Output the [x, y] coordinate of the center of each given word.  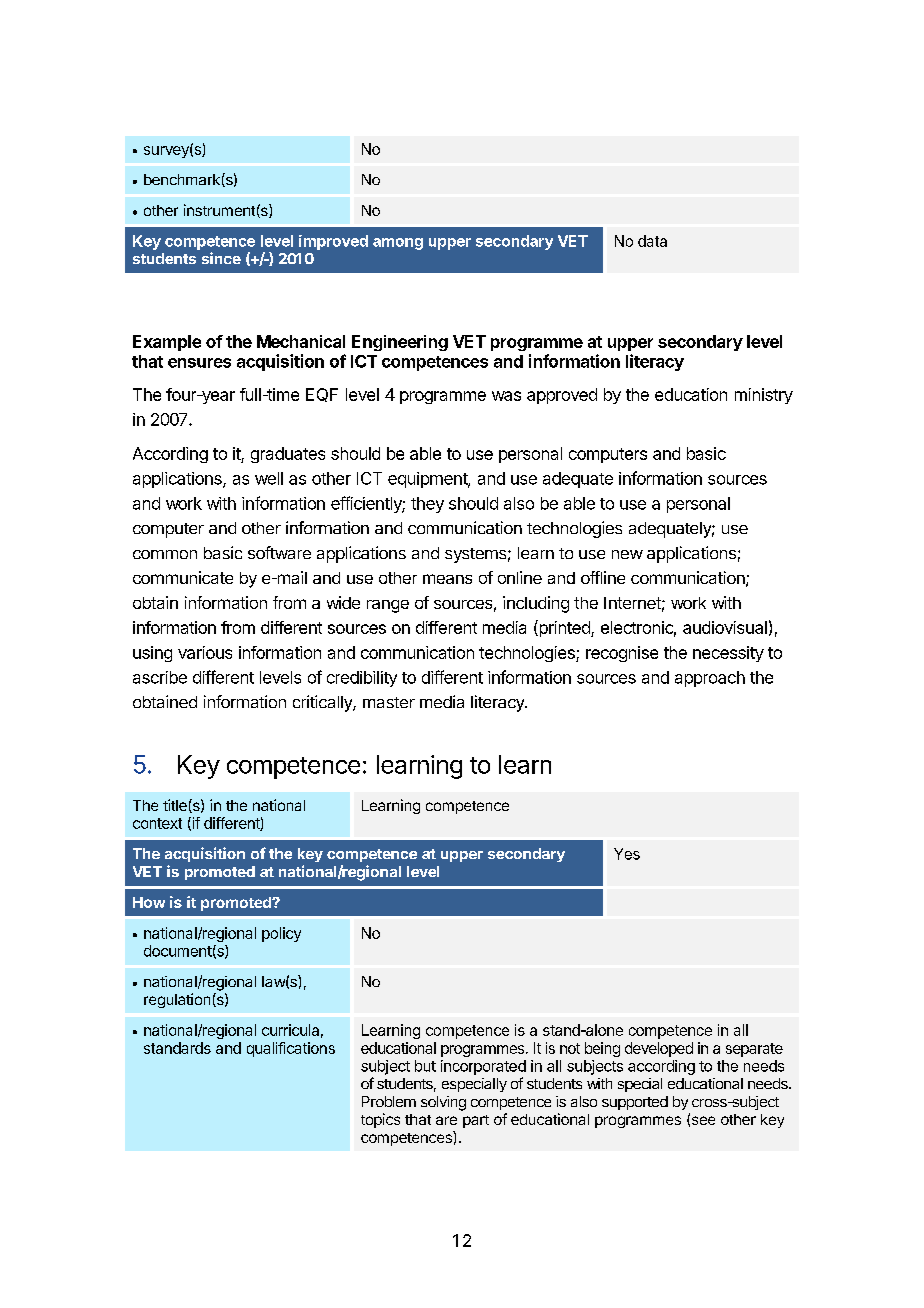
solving [443, 1103]
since [221, 258]
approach [710, 679]
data [652, 241]
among [398, 244]
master [389, 702]
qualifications [291, 1049]
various [205, 652]
